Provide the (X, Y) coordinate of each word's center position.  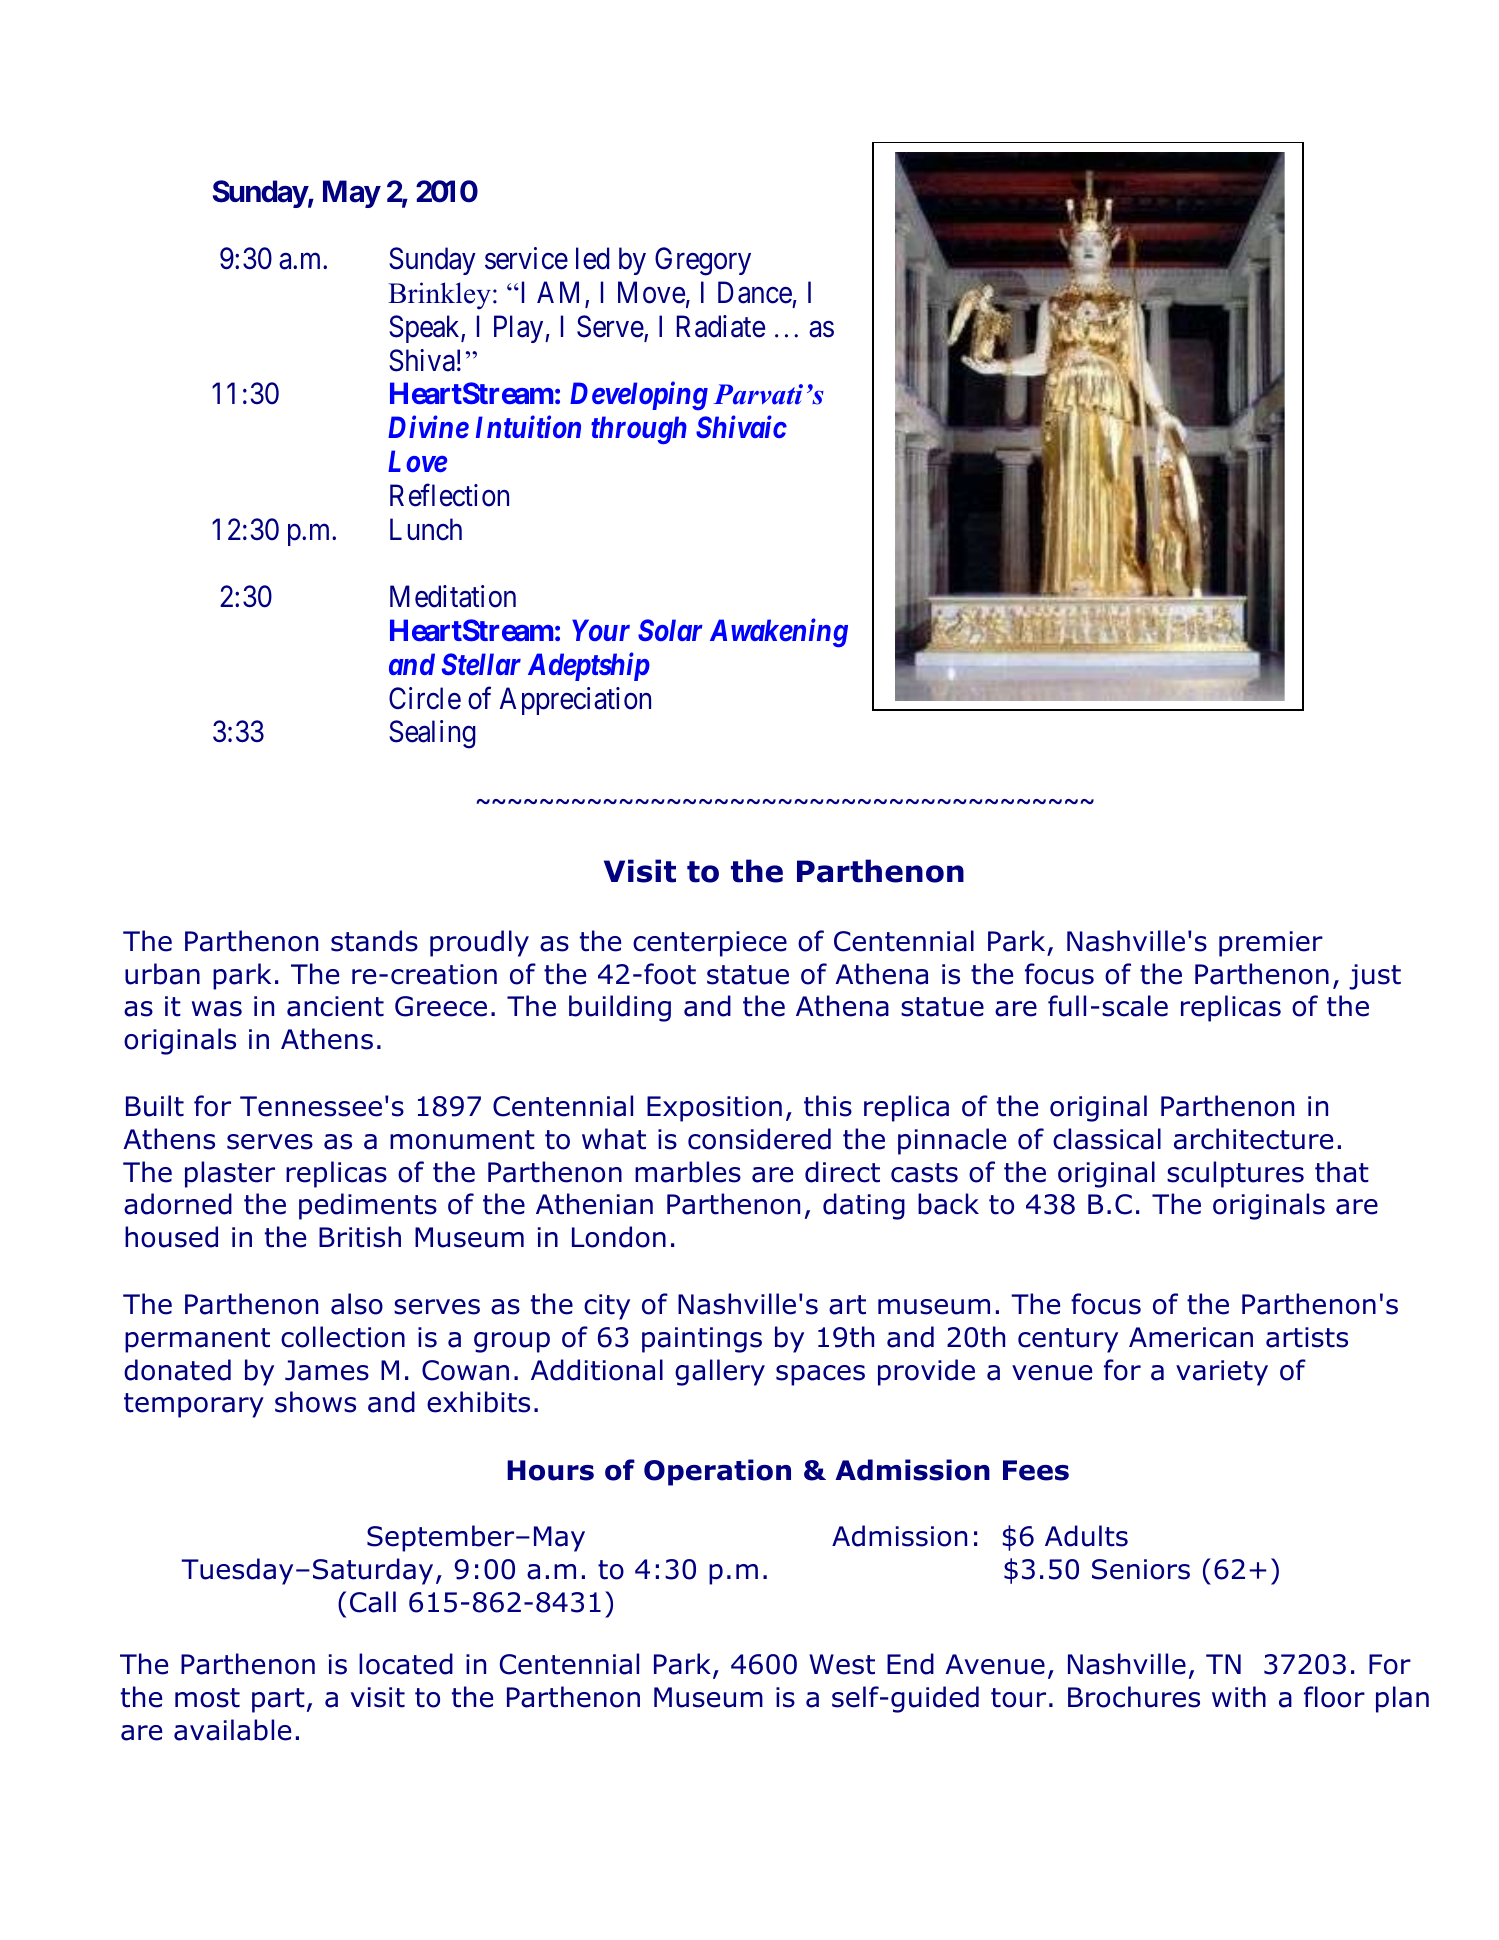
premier (1271, 944)
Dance (755, 292)
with (1239, 1697)
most (207, 1698)
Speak (425, 329)
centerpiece (710, 944)
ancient (335, 1006)
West (842, 1664)
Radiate (721, 326)
